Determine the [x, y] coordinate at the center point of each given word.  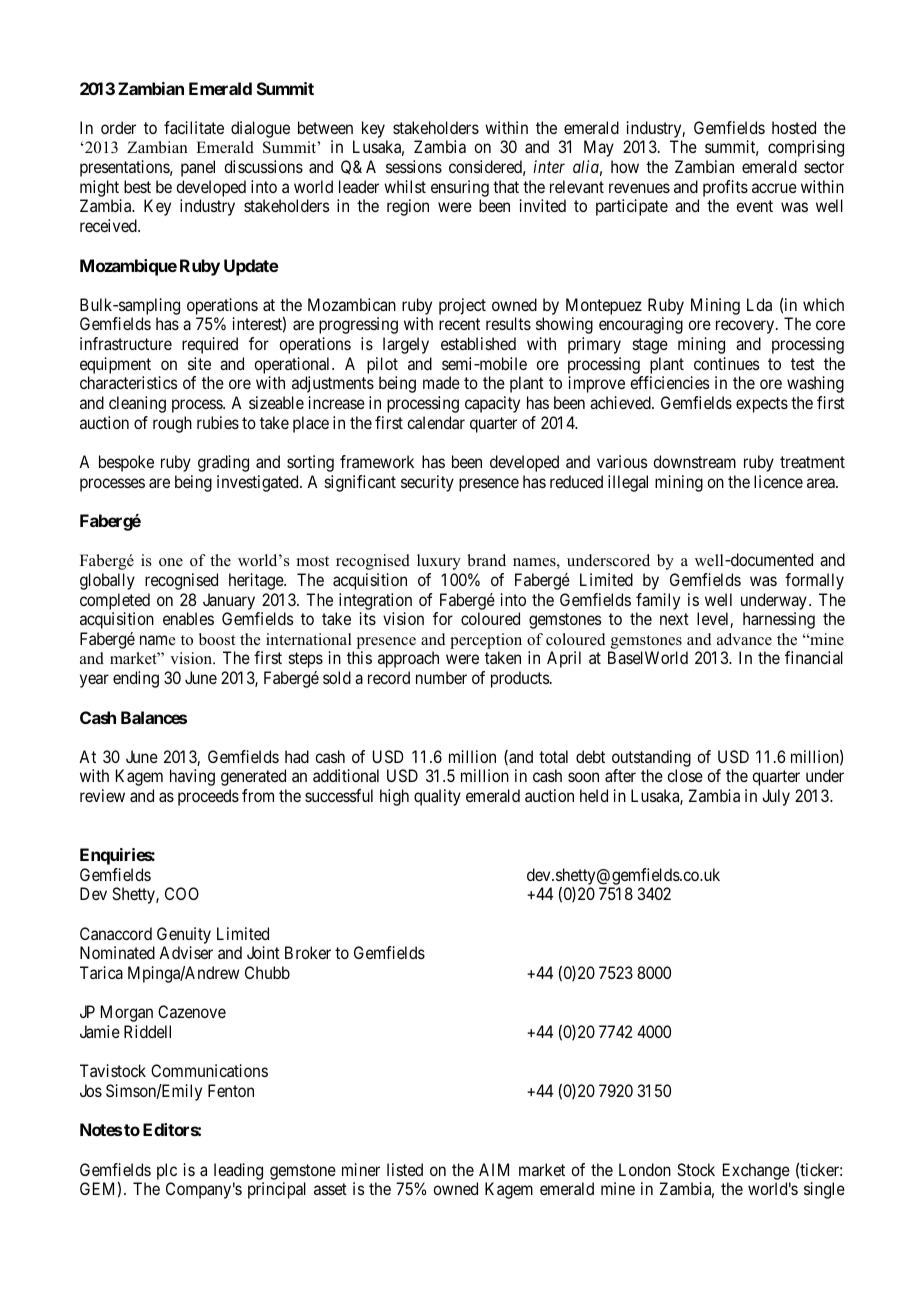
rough [172, 424]
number [441, 677]
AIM [494, 1169]
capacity [492, 404]
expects [762, 405]
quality [437, 797]
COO [182, 893]
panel [198, 168]
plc [167, 1171]
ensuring [460, 188]
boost [217, 639]
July [776, 797]
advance [744, 639]
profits [725, 188]
